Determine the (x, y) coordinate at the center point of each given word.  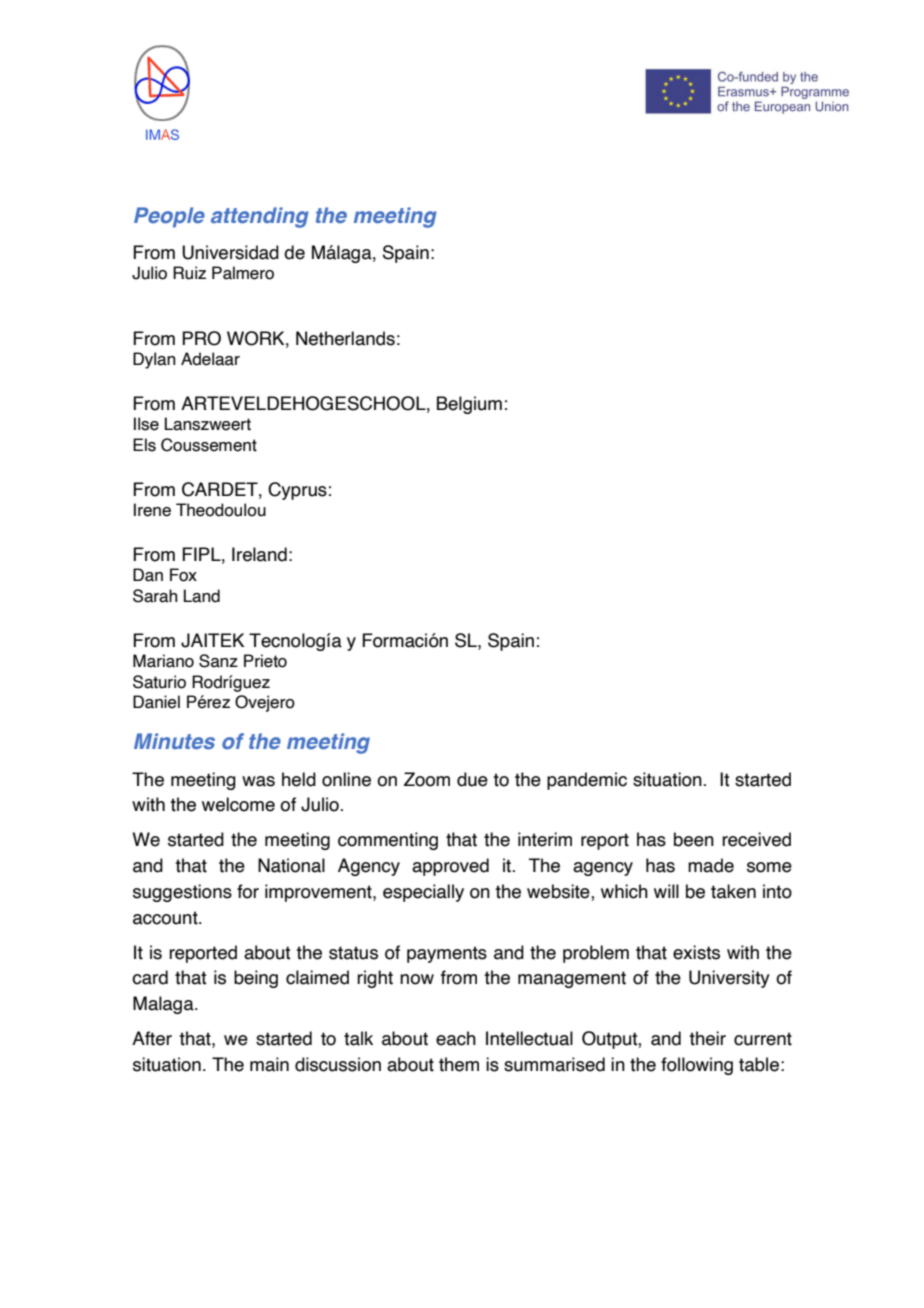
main (269, 1064)
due (472, 779)
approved (450, 867)
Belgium (469, 405)
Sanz (218, 661)
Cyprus (297, 491)
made (711, 865)
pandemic (587, 781)
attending (260, 217)
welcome (238, 804)
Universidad (230, 252)
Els (144, 445)
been (694, 839)
